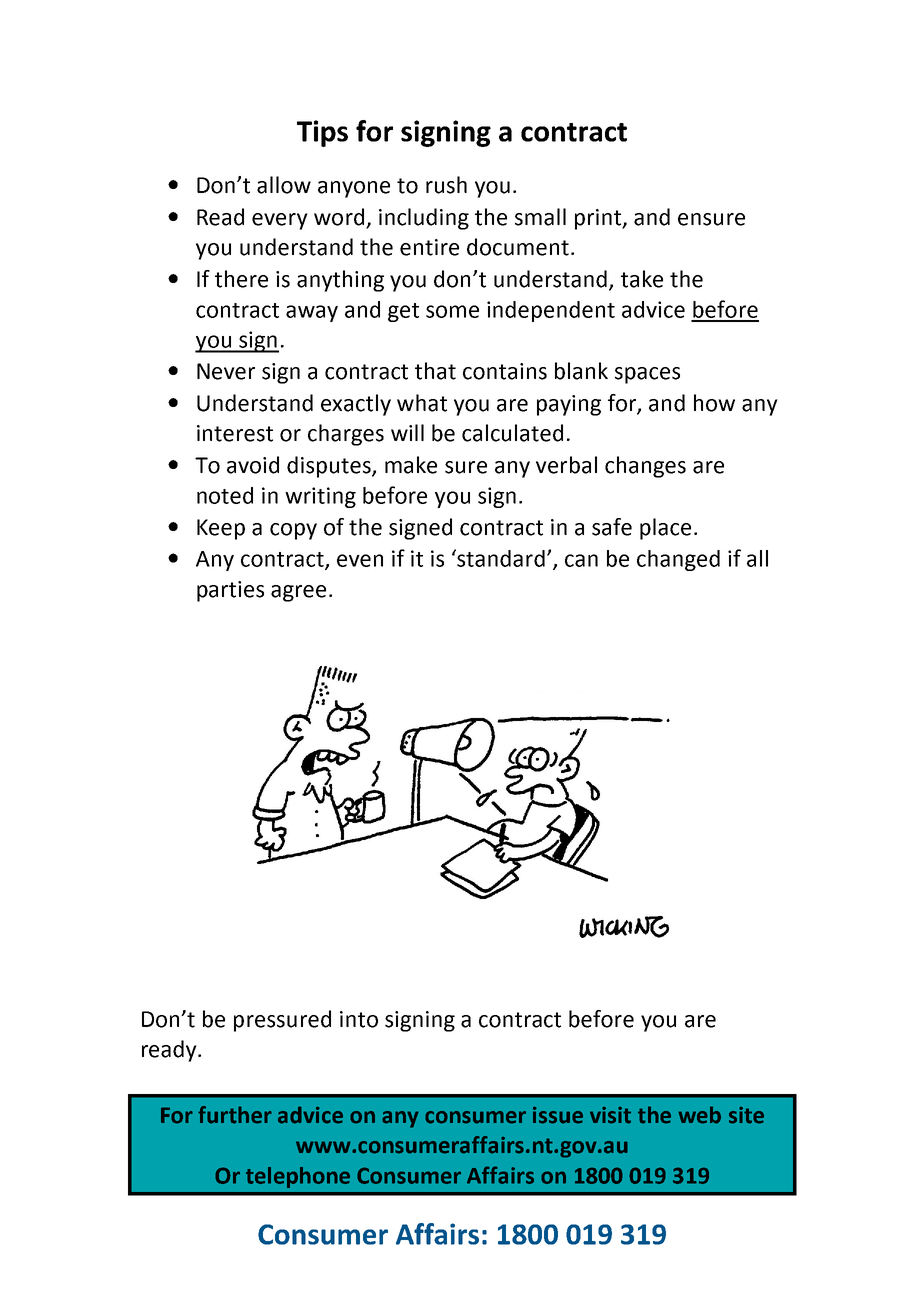  I want to click on issue, so click(558, 1115).
